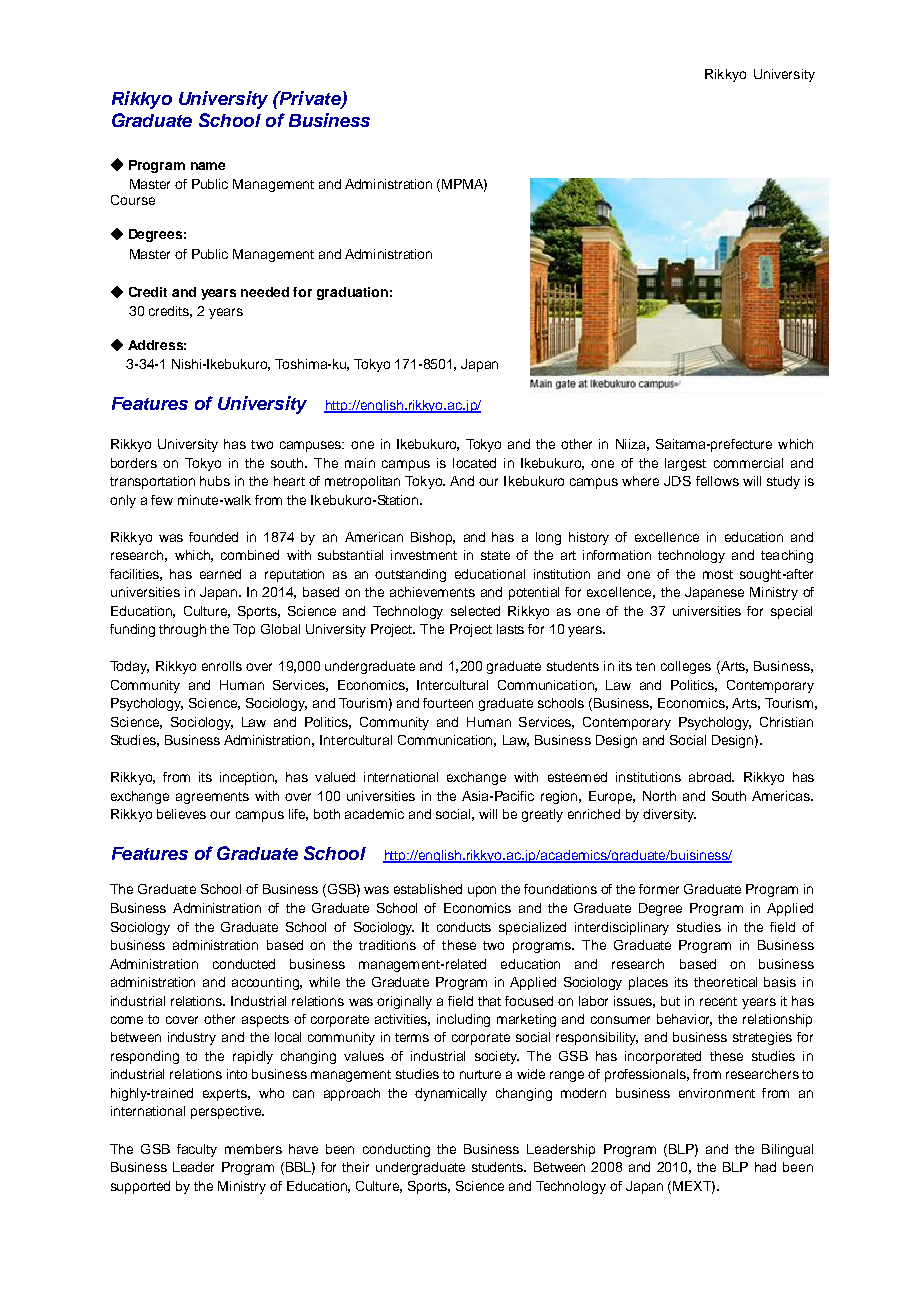 This screenshot has width=924, height=1308. Describe the element at coordinates (215, 481) in the screenshot. I see `hubs` at that location.
